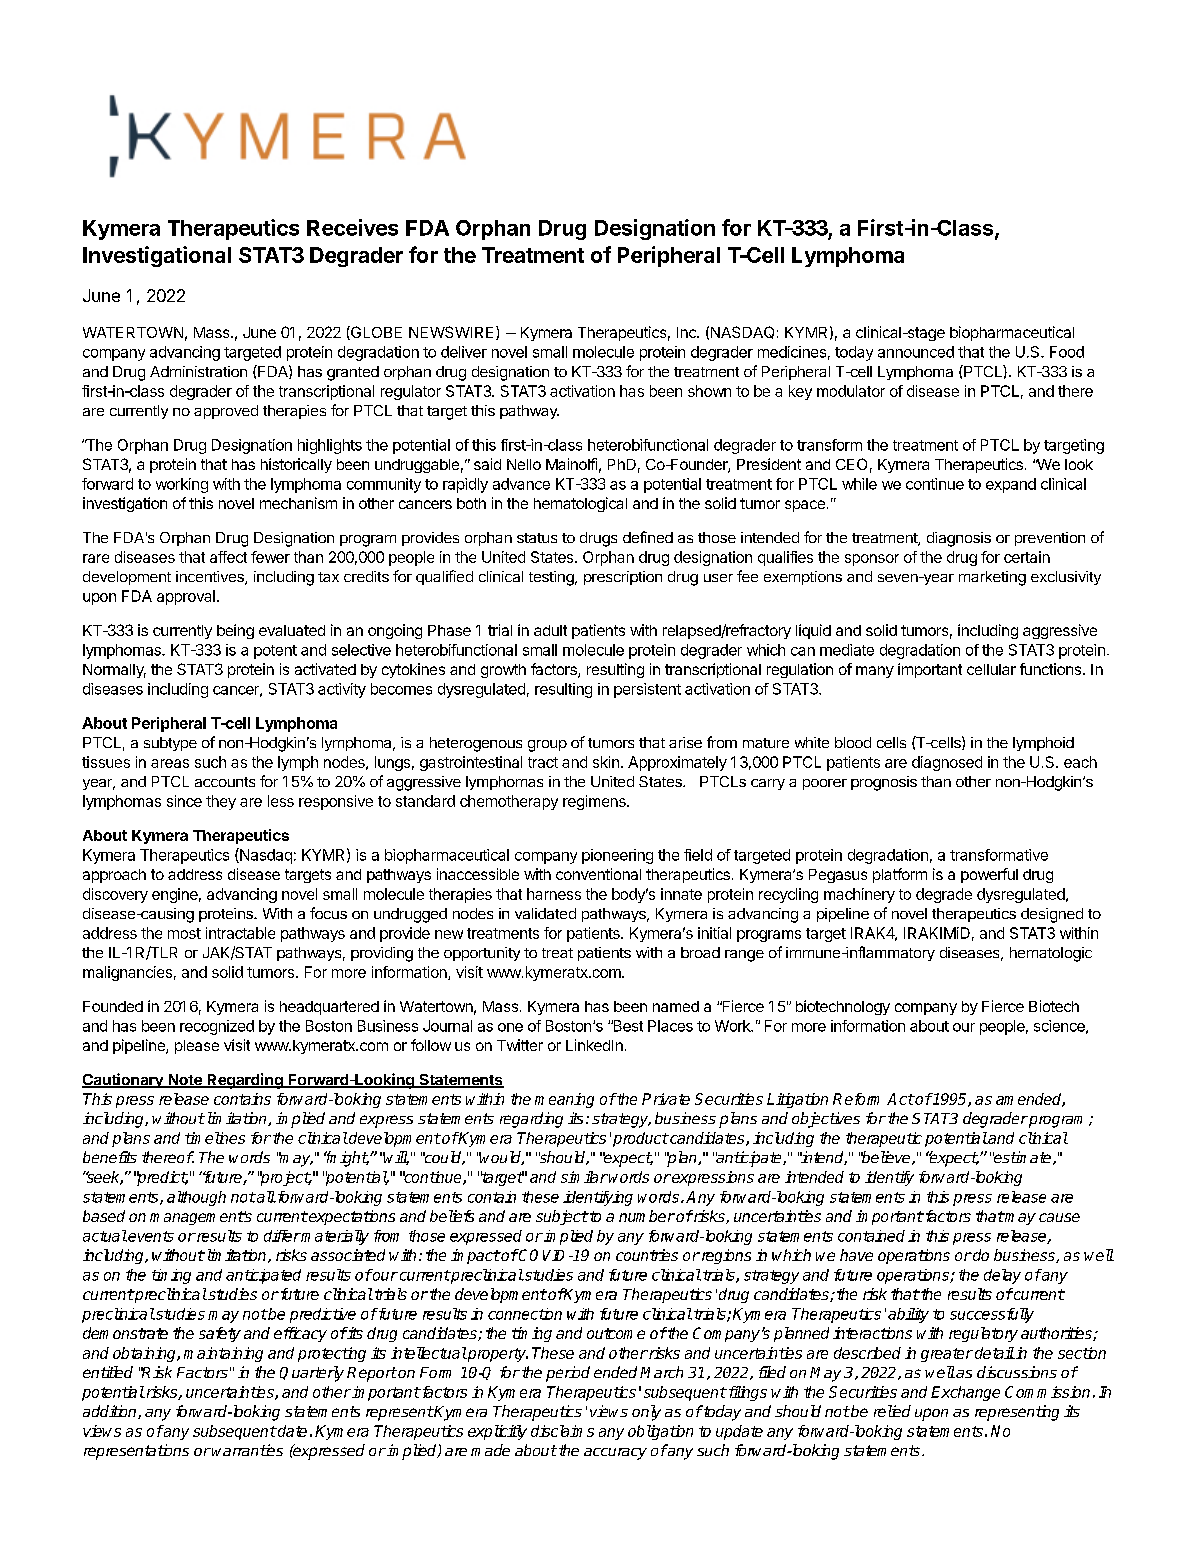 The width and height of the screenshot is (1195, 1547). Describe the element at coordinates (451, 332) in the screenshot. I see `NEWSWIRE` at that location.
